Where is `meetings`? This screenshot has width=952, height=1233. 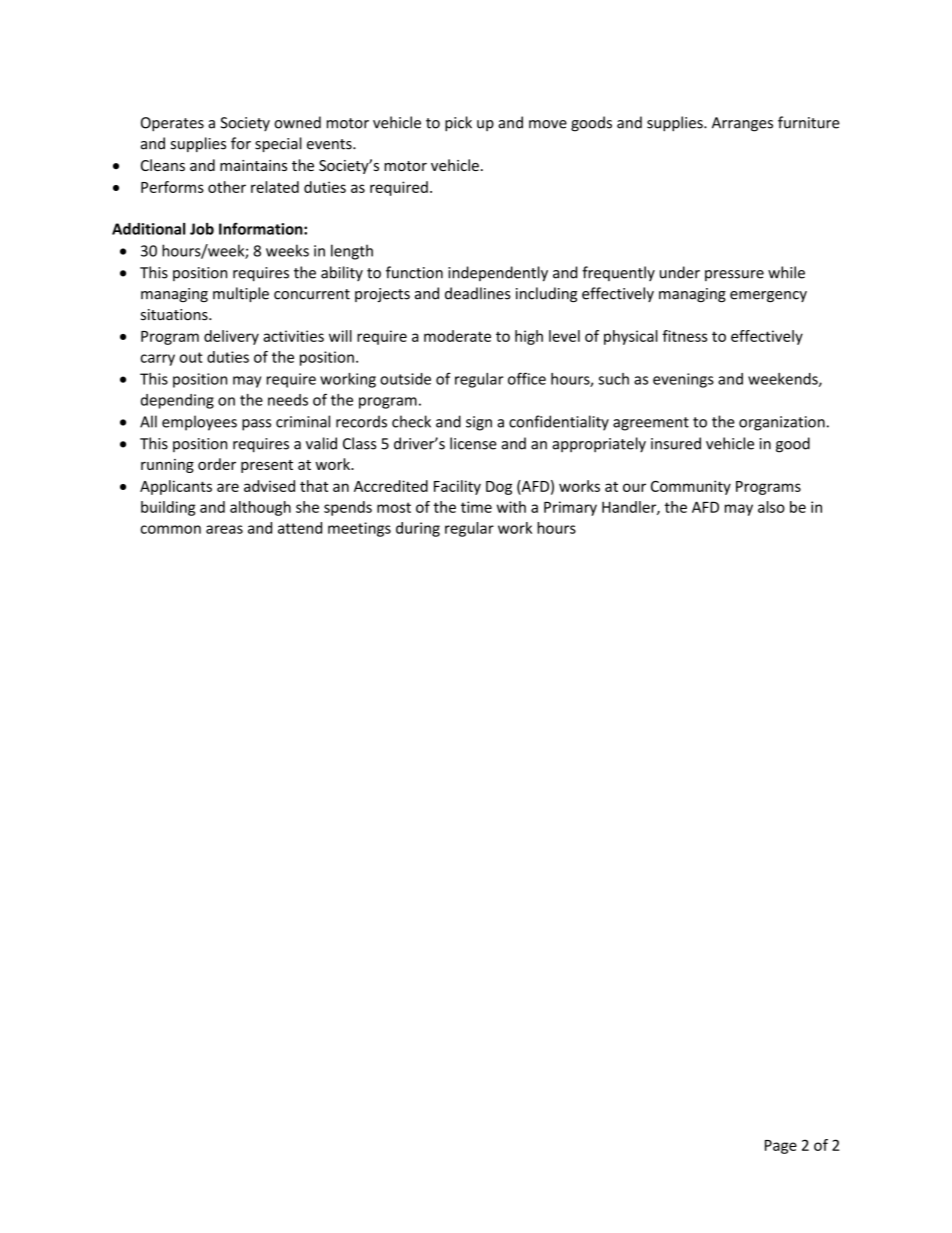 meetings is located at coordinates (359, 529).
